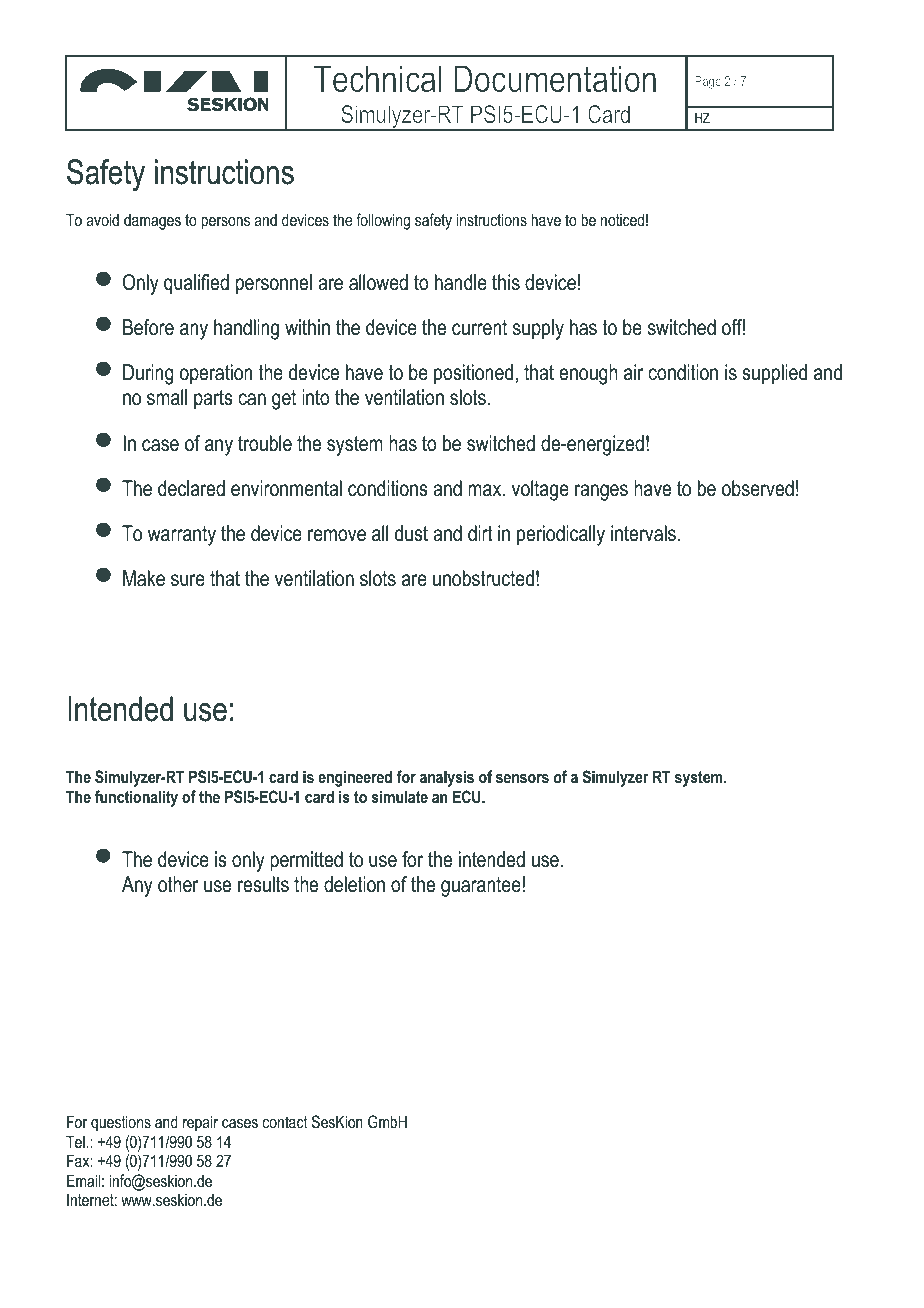  What do you see at coordinates (473, 374) in the screenshot?
I see `positioned` at bounding box center [473, 374].
